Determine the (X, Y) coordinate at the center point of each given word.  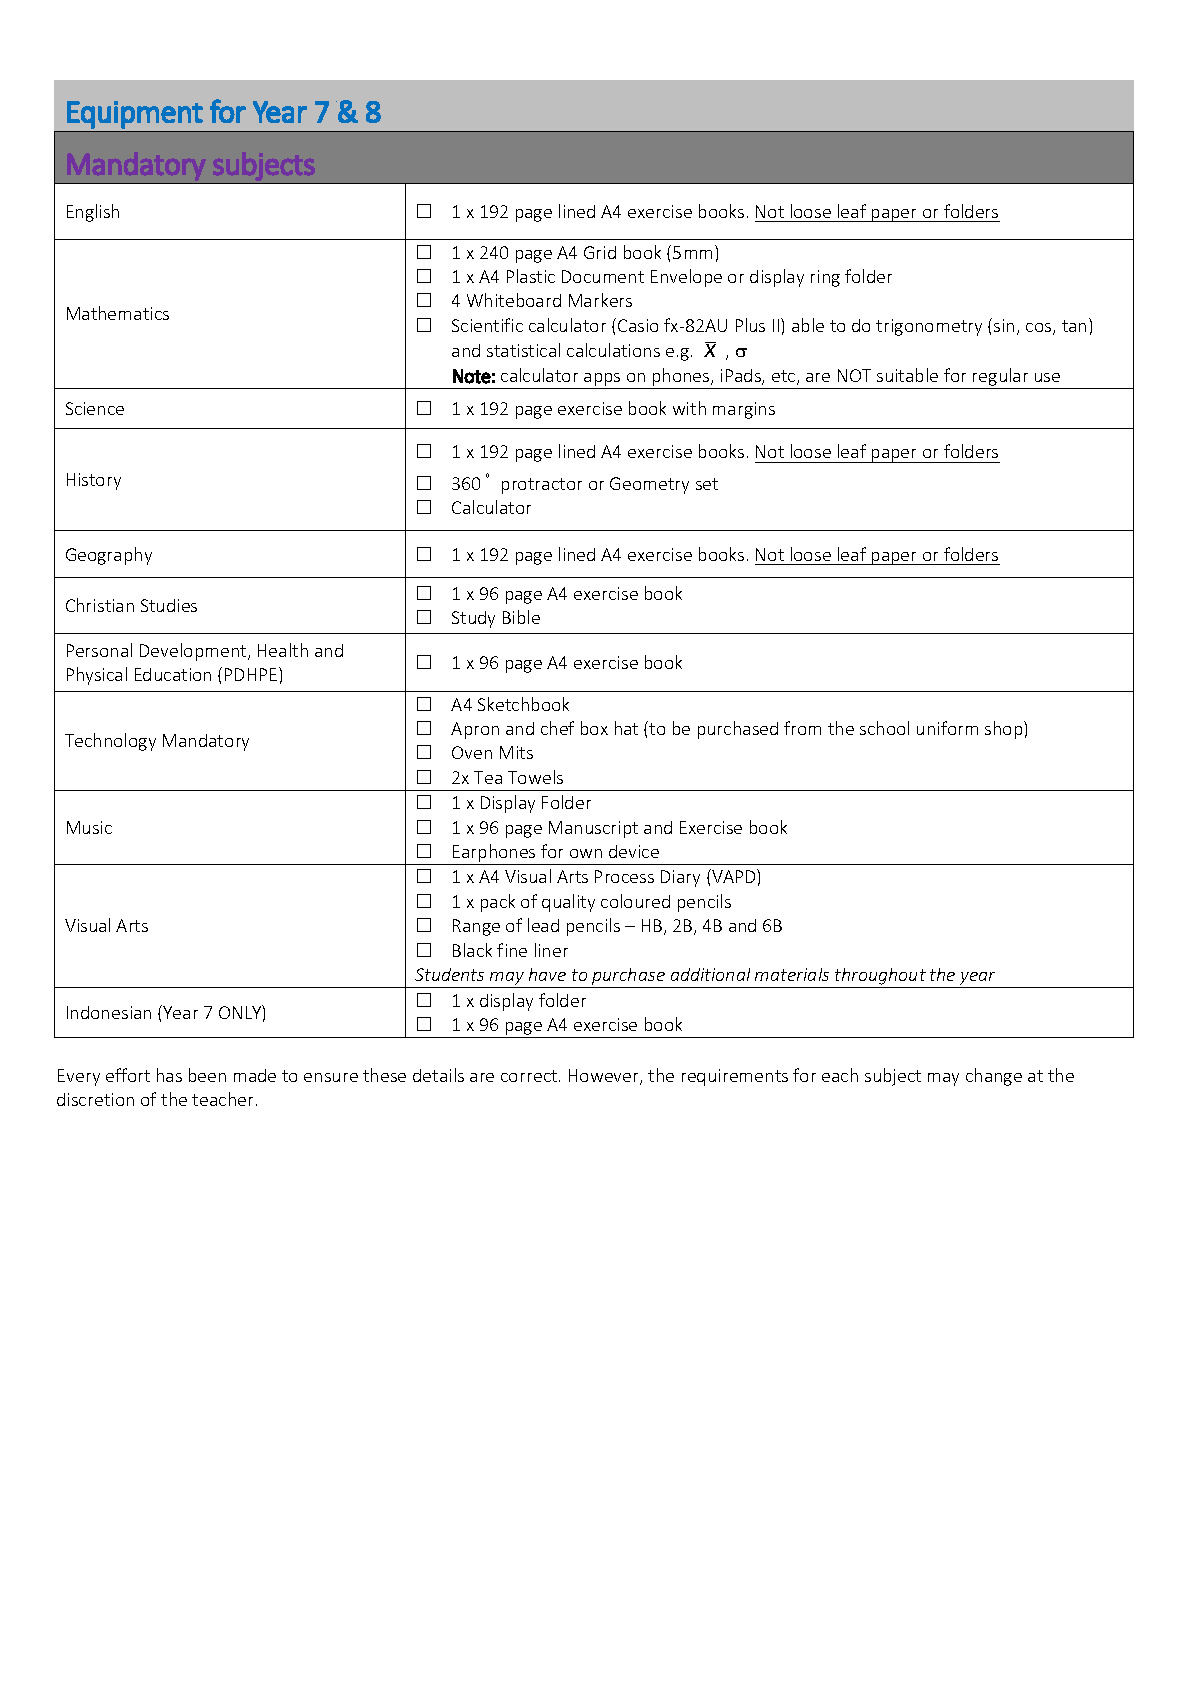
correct (530, 1076)
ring (825, 278)
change (994, 1077)
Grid (600, 252)
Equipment (135, 115)
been (207, 1075)
